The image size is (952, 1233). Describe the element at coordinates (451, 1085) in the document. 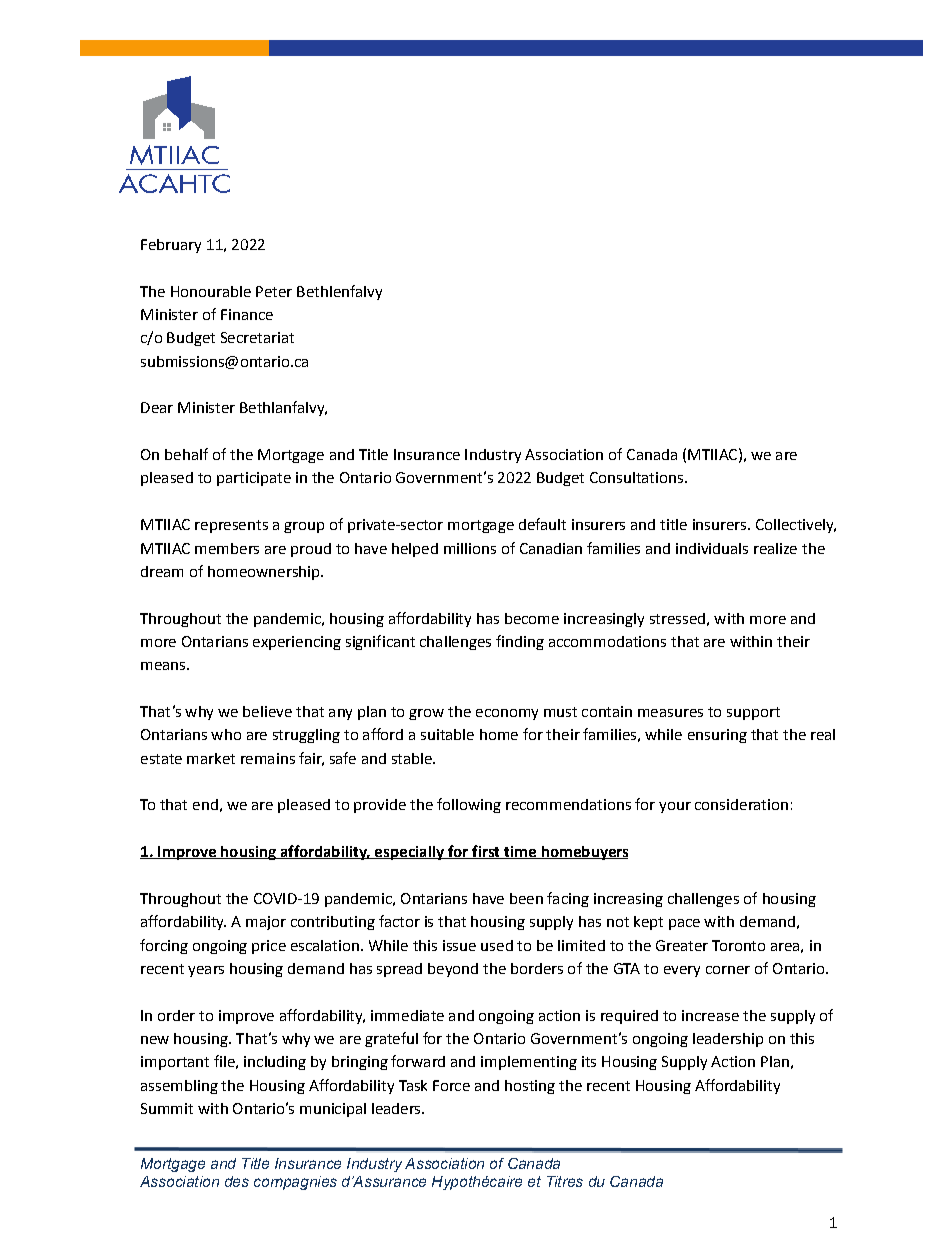

I see `Force` at that location.
